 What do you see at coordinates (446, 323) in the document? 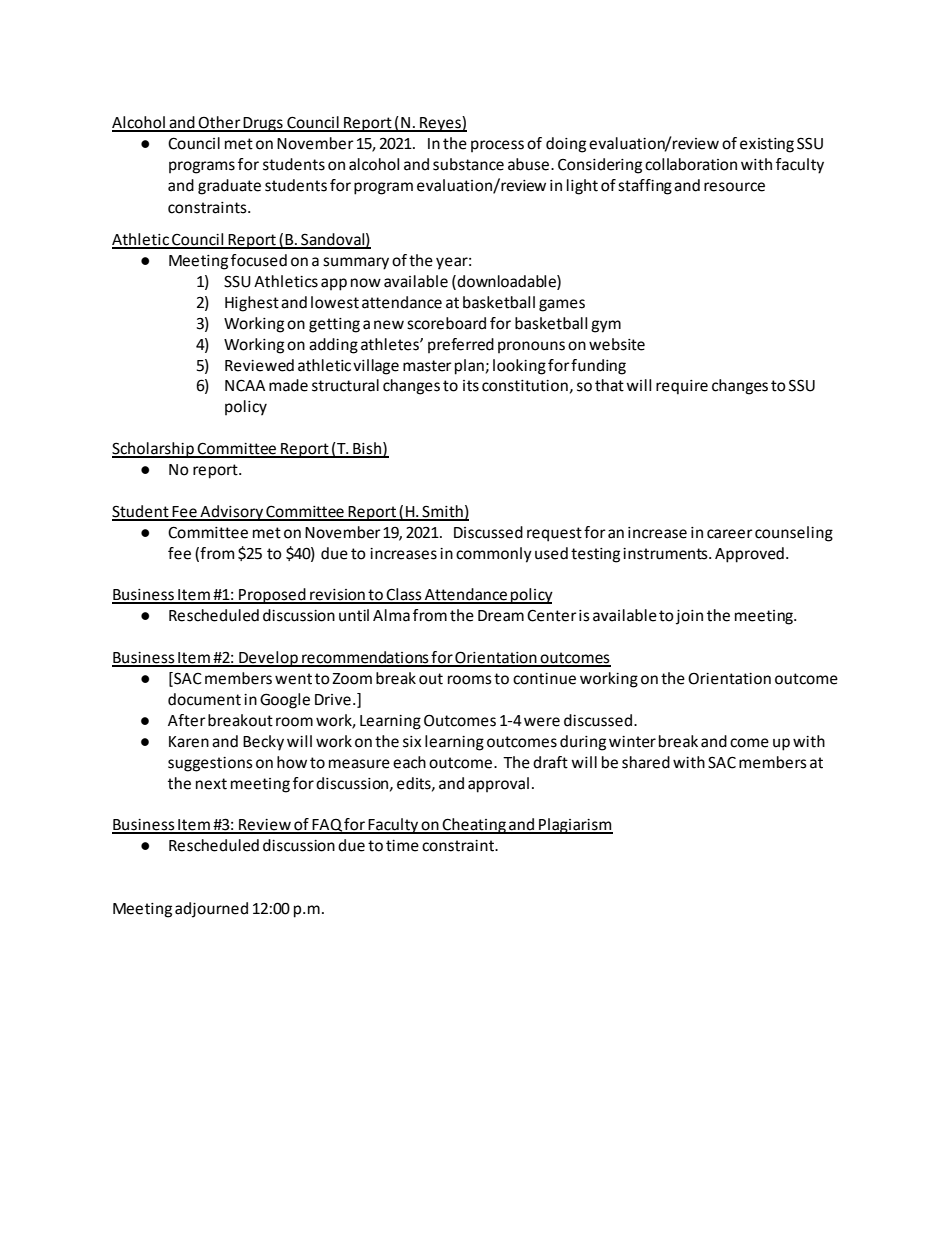
I see `scoreboard` at bounding box center [446, 323].
